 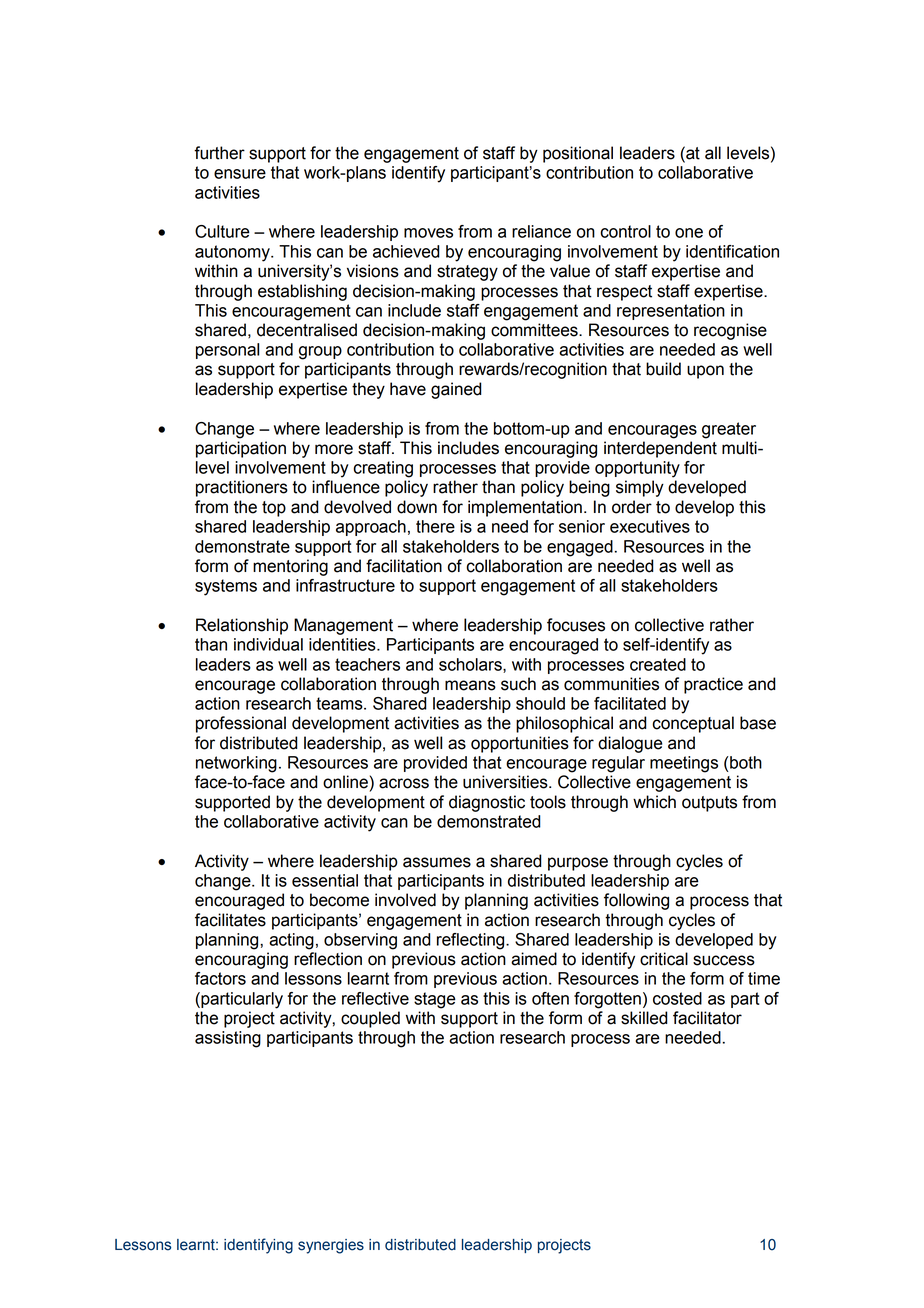 What do you see at coordinates (650, 526) in the page?
I see `executives` at bounding box center [650, 526].
